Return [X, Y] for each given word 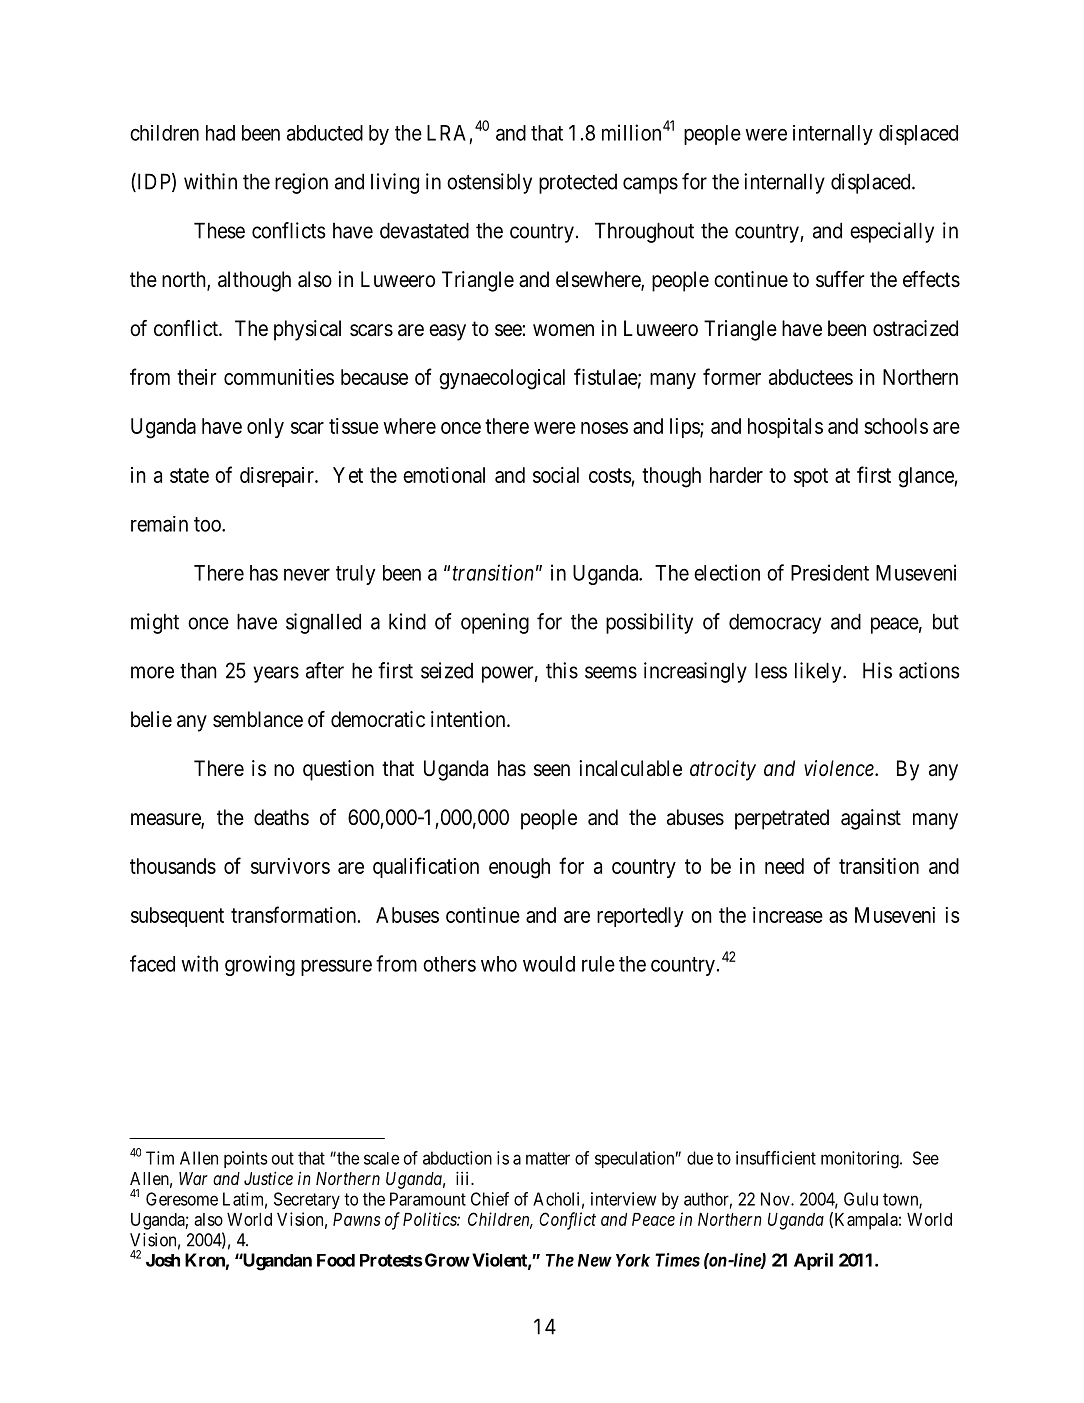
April [813, 1261]
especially [892, 232]
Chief [490, 1199]
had [220, 133]
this [562, 670]
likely [819, 672]
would [549, 964]
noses [604, 428]
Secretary [307, 1200]
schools [896, 426]
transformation [293, 914]
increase [788, 915]
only [265, 428]
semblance [258, 719]
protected [578, 184]
